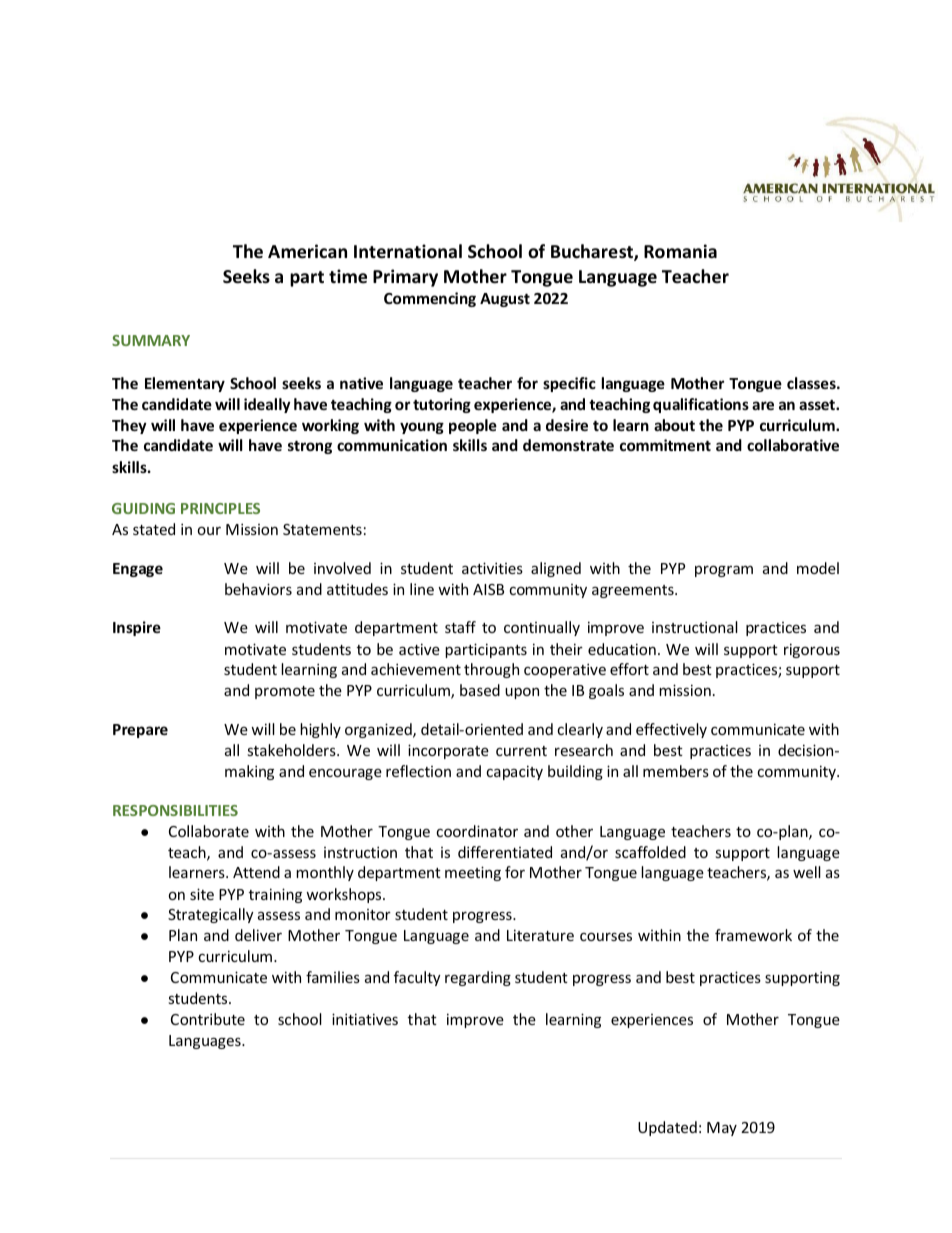 The width and height of the page is (952, 1233). Describe the element at coordinates (307, 251) in the page. I see `American` at that location.
